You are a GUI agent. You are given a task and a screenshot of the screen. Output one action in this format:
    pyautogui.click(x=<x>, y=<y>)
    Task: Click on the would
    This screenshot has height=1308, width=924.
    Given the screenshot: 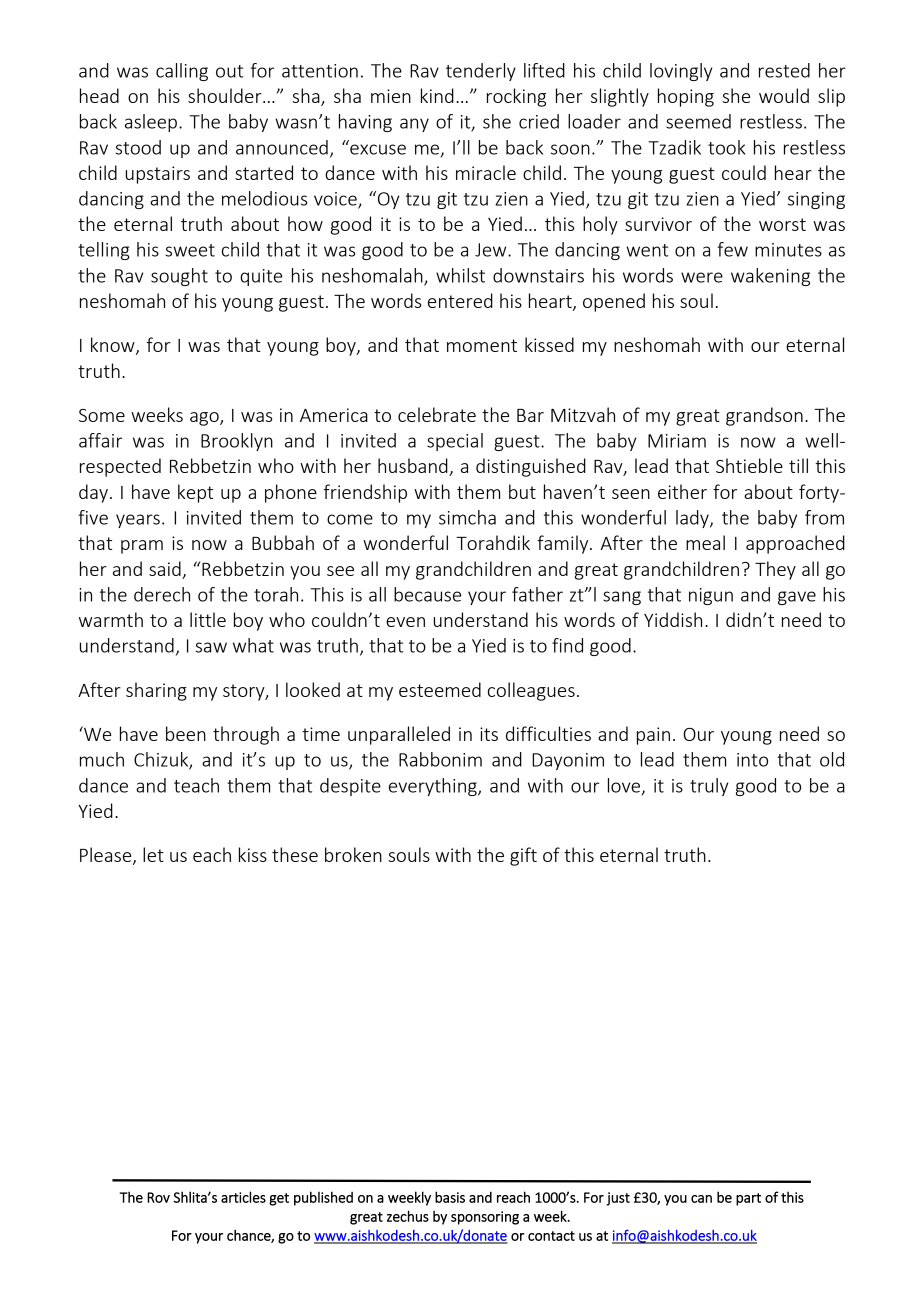 What is the action you would take?
    pyautogui.click(x=784, y=95)
